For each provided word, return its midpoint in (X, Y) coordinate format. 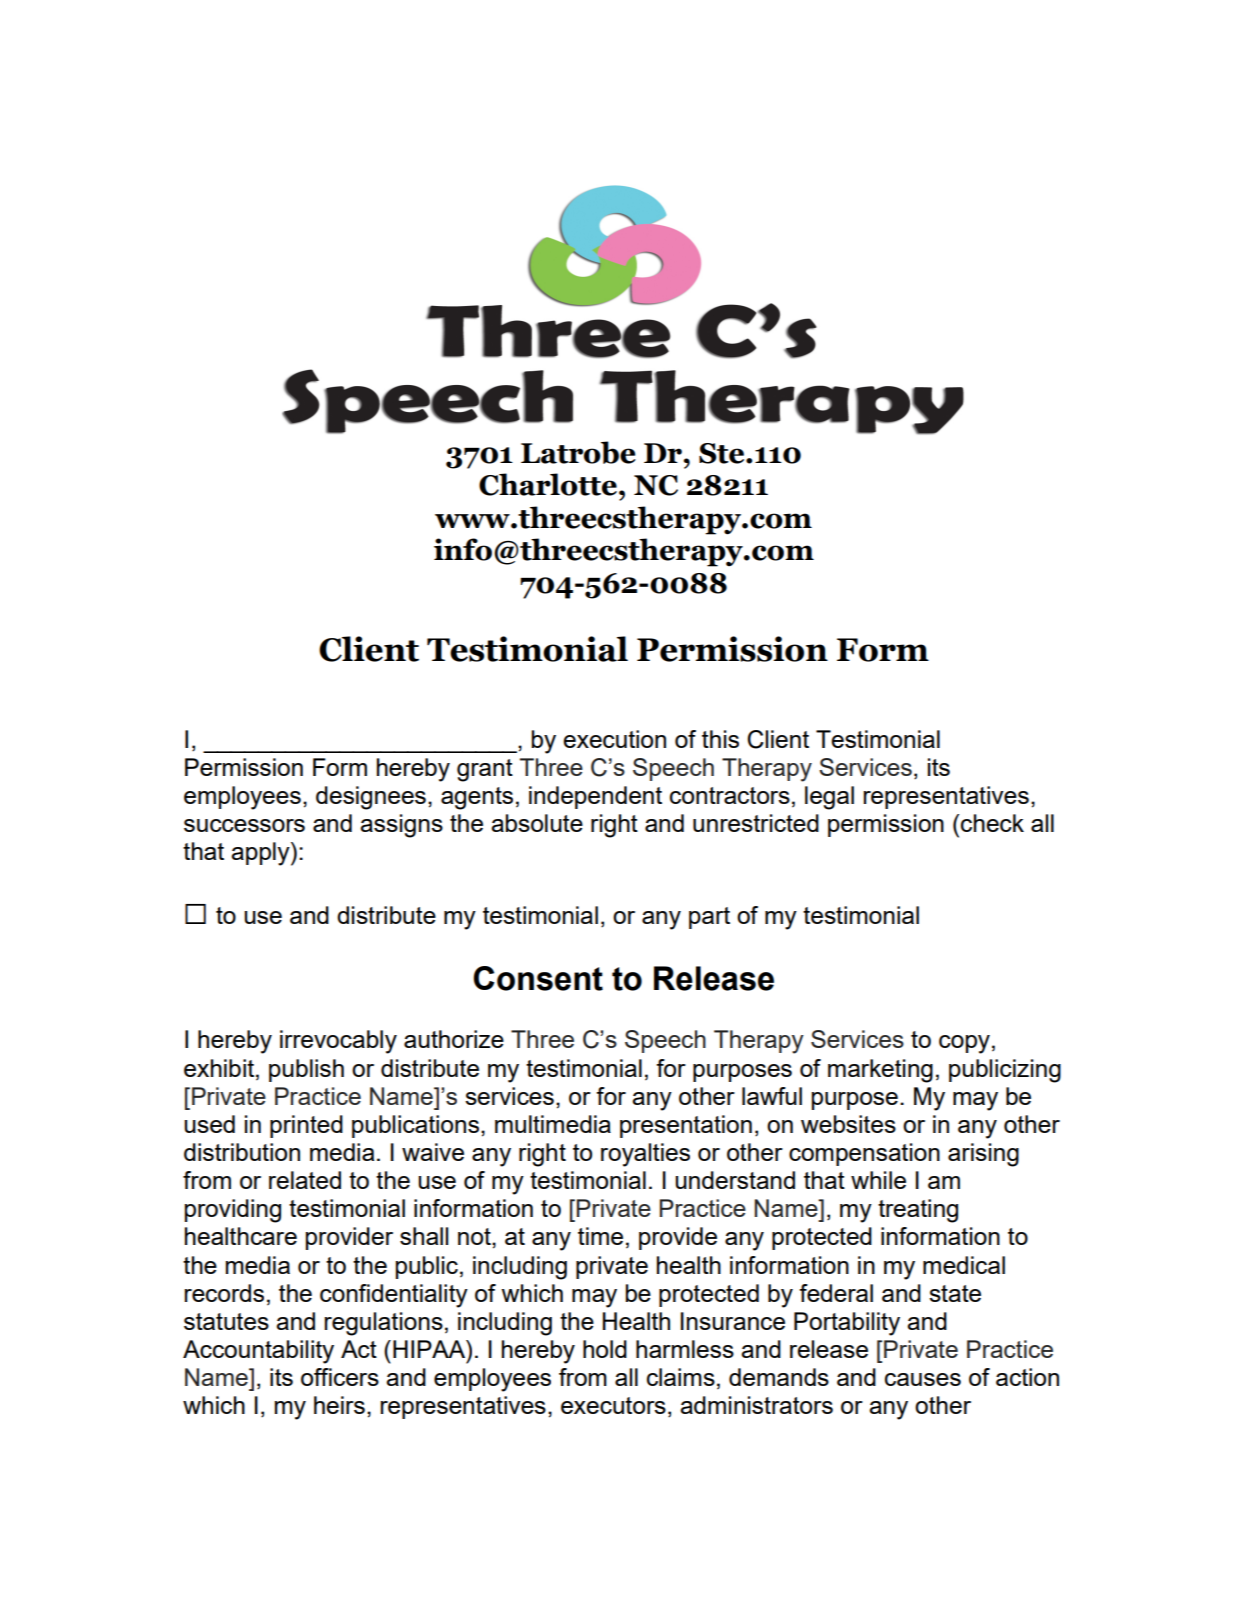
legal (829, 798)
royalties (645, 1155)
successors (244, 825)
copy (964, 1044)
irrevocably (338, 1042)
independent (595, 797)
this (720, 739)
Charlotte (549, 484)
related (305, 1180)
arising (983, 1155)
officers (340, 1377)
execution (614, 739)
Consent (538, 978)
